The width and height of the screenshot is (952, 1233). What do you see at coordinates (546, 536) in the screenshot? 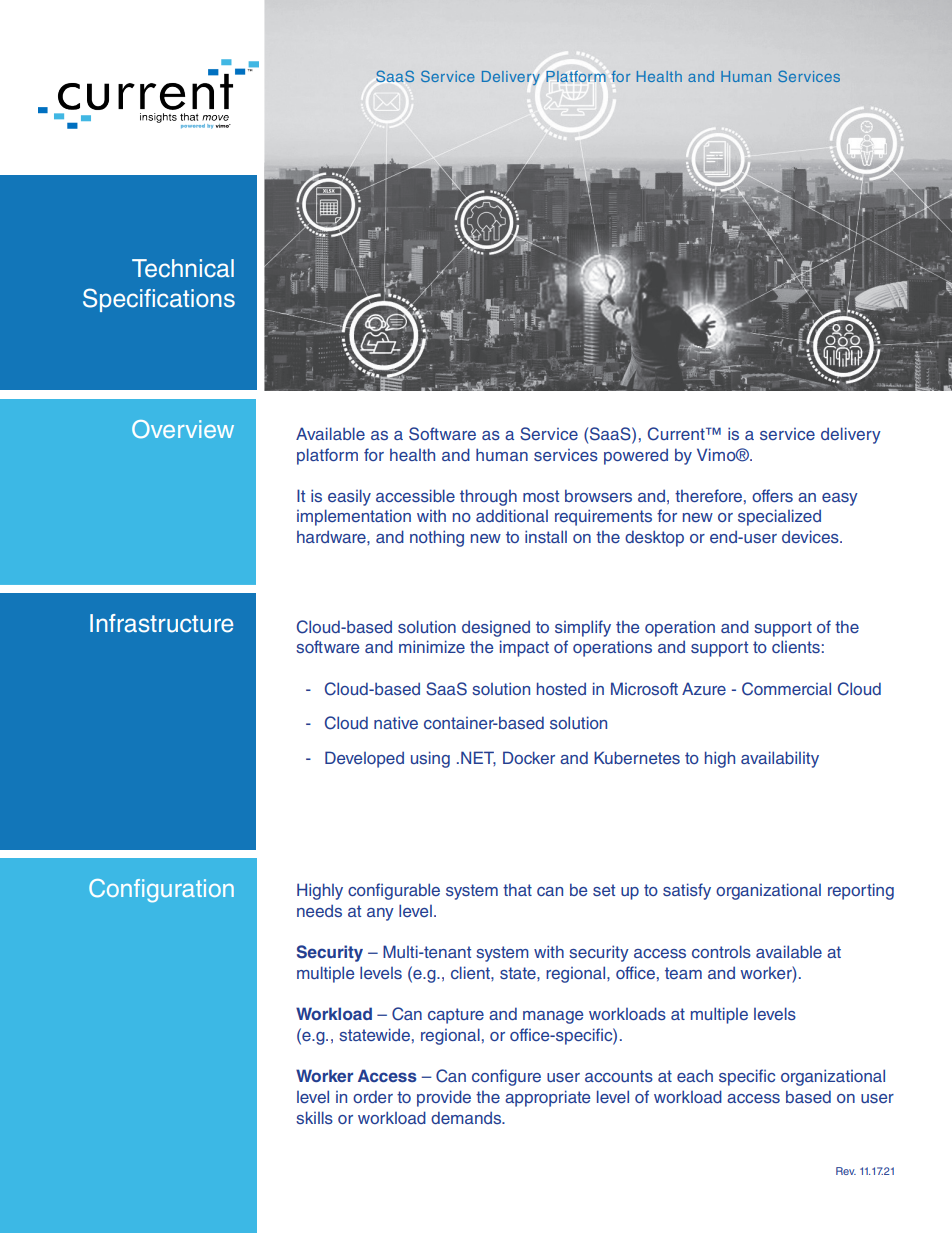
I see `install` at bounding box center [546, 536].
